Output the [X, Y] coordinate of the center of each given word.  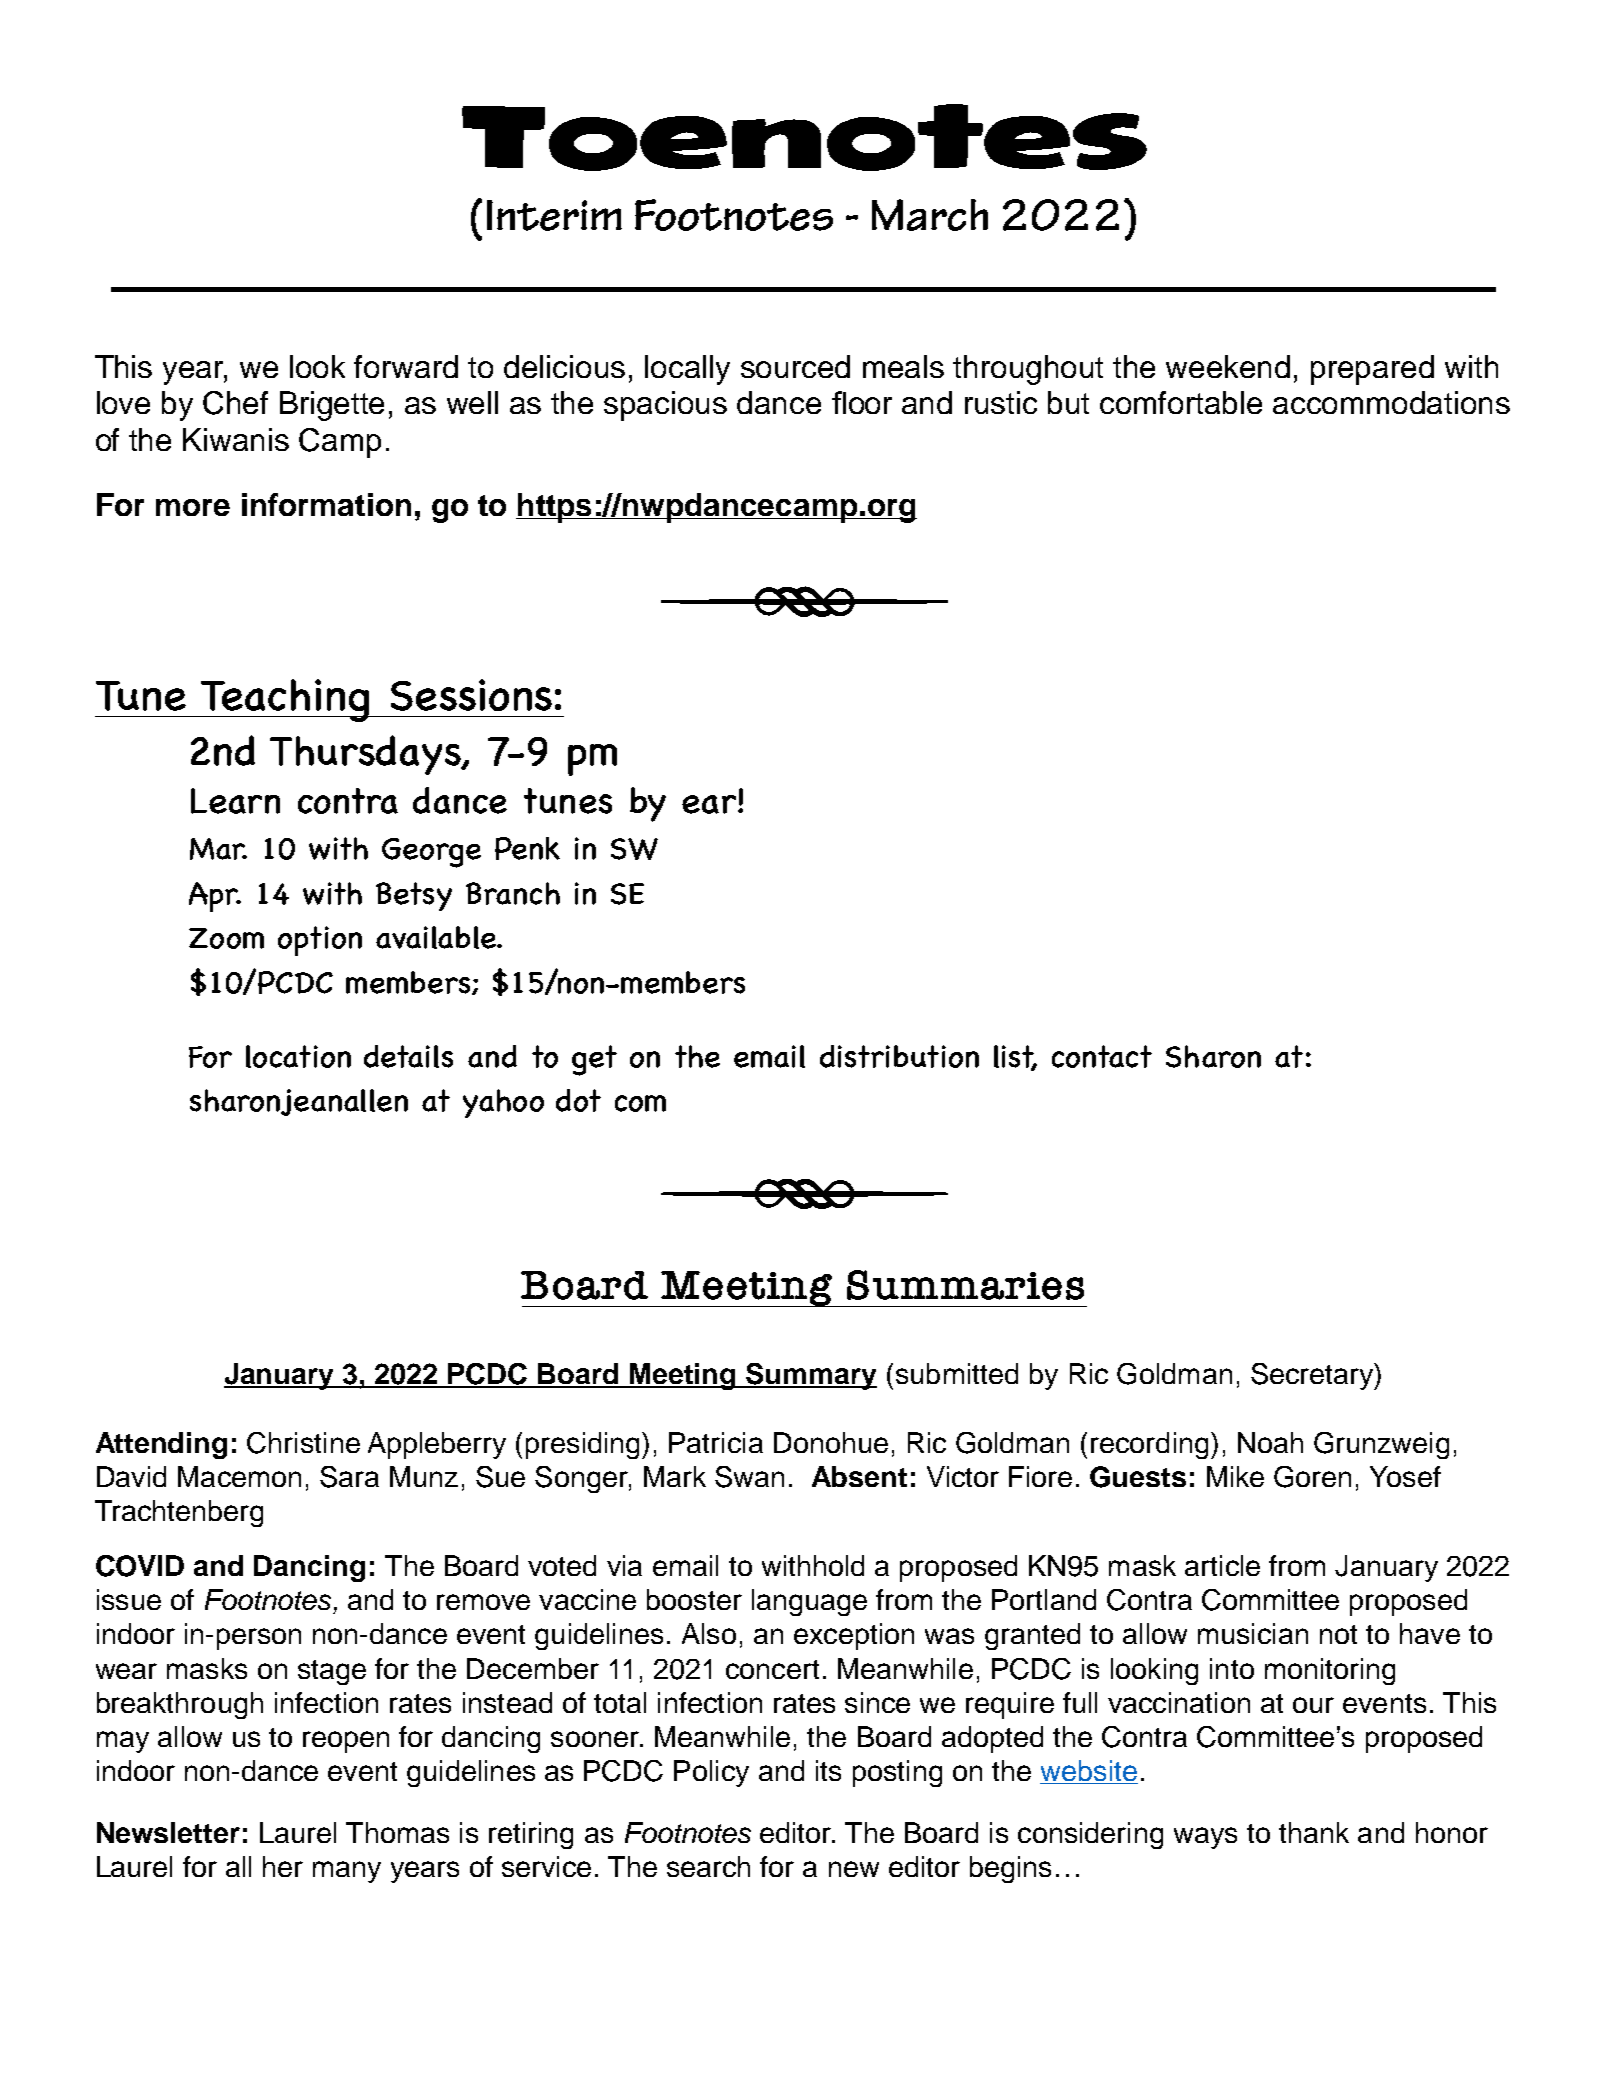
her [283, 1866]
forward [406, 366]
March [930, 215]
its [828, 1770]
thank [1314, 1832]
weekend [1228, 366]
